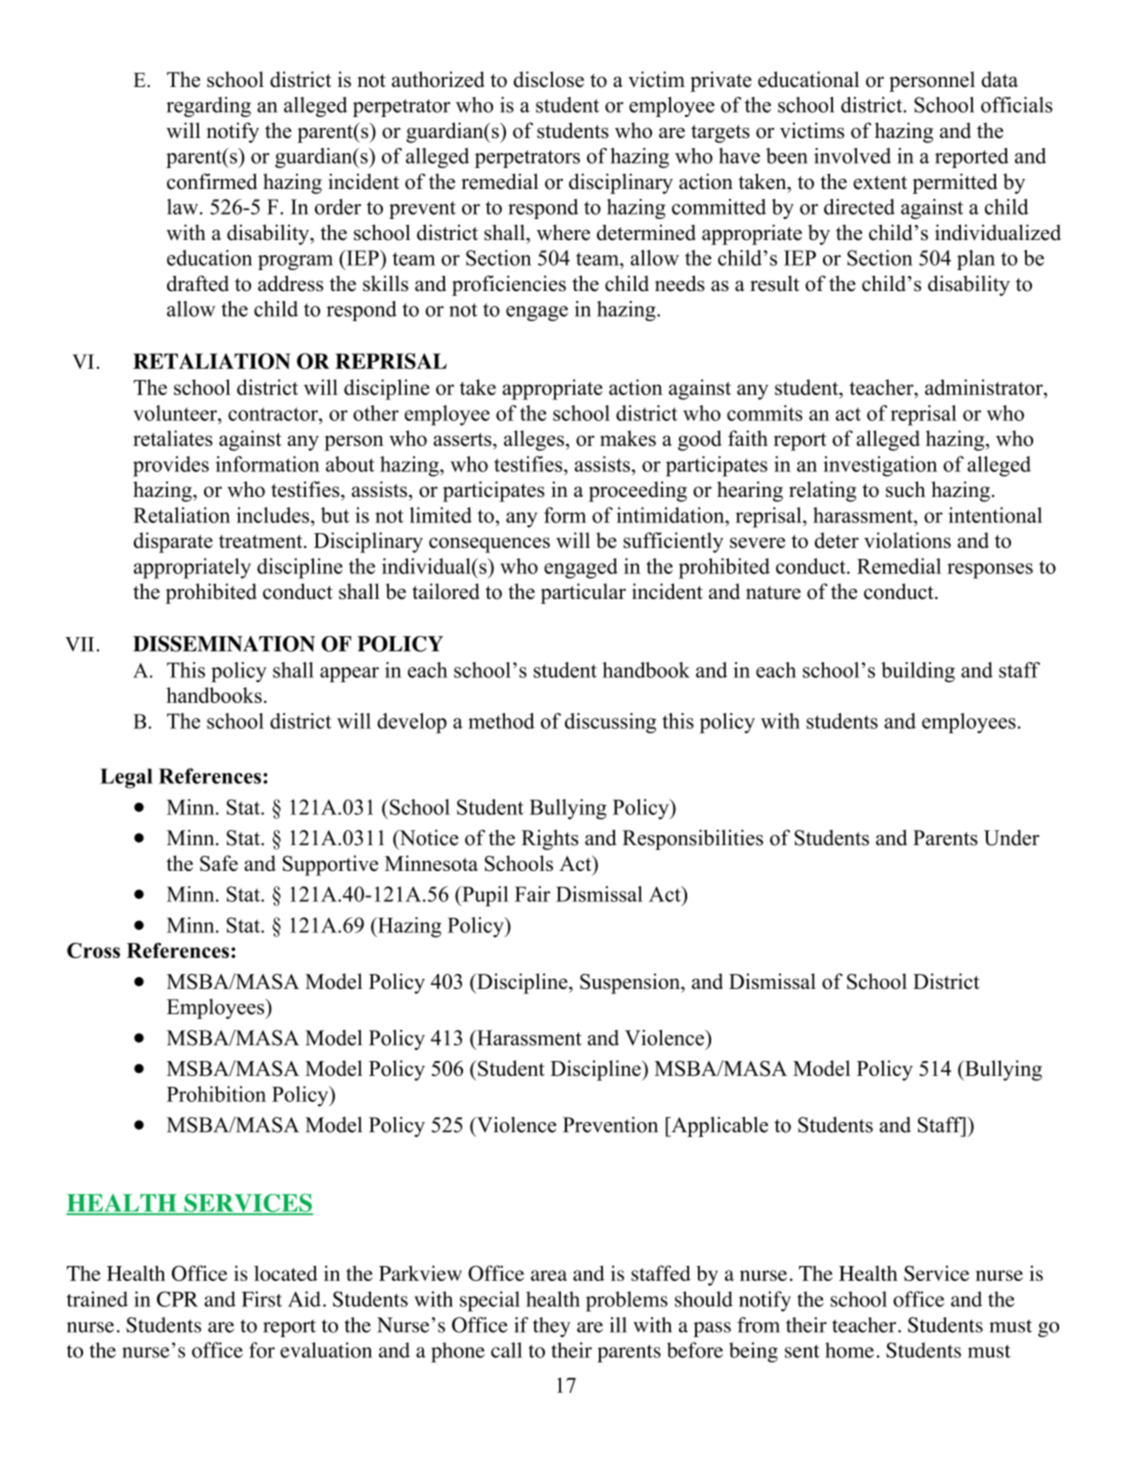 This screenshot has width=1131, height=1464. What do you see at coordinates (501, 721) in the screenshot?
I see `method` at bounding box center [501, 721].
